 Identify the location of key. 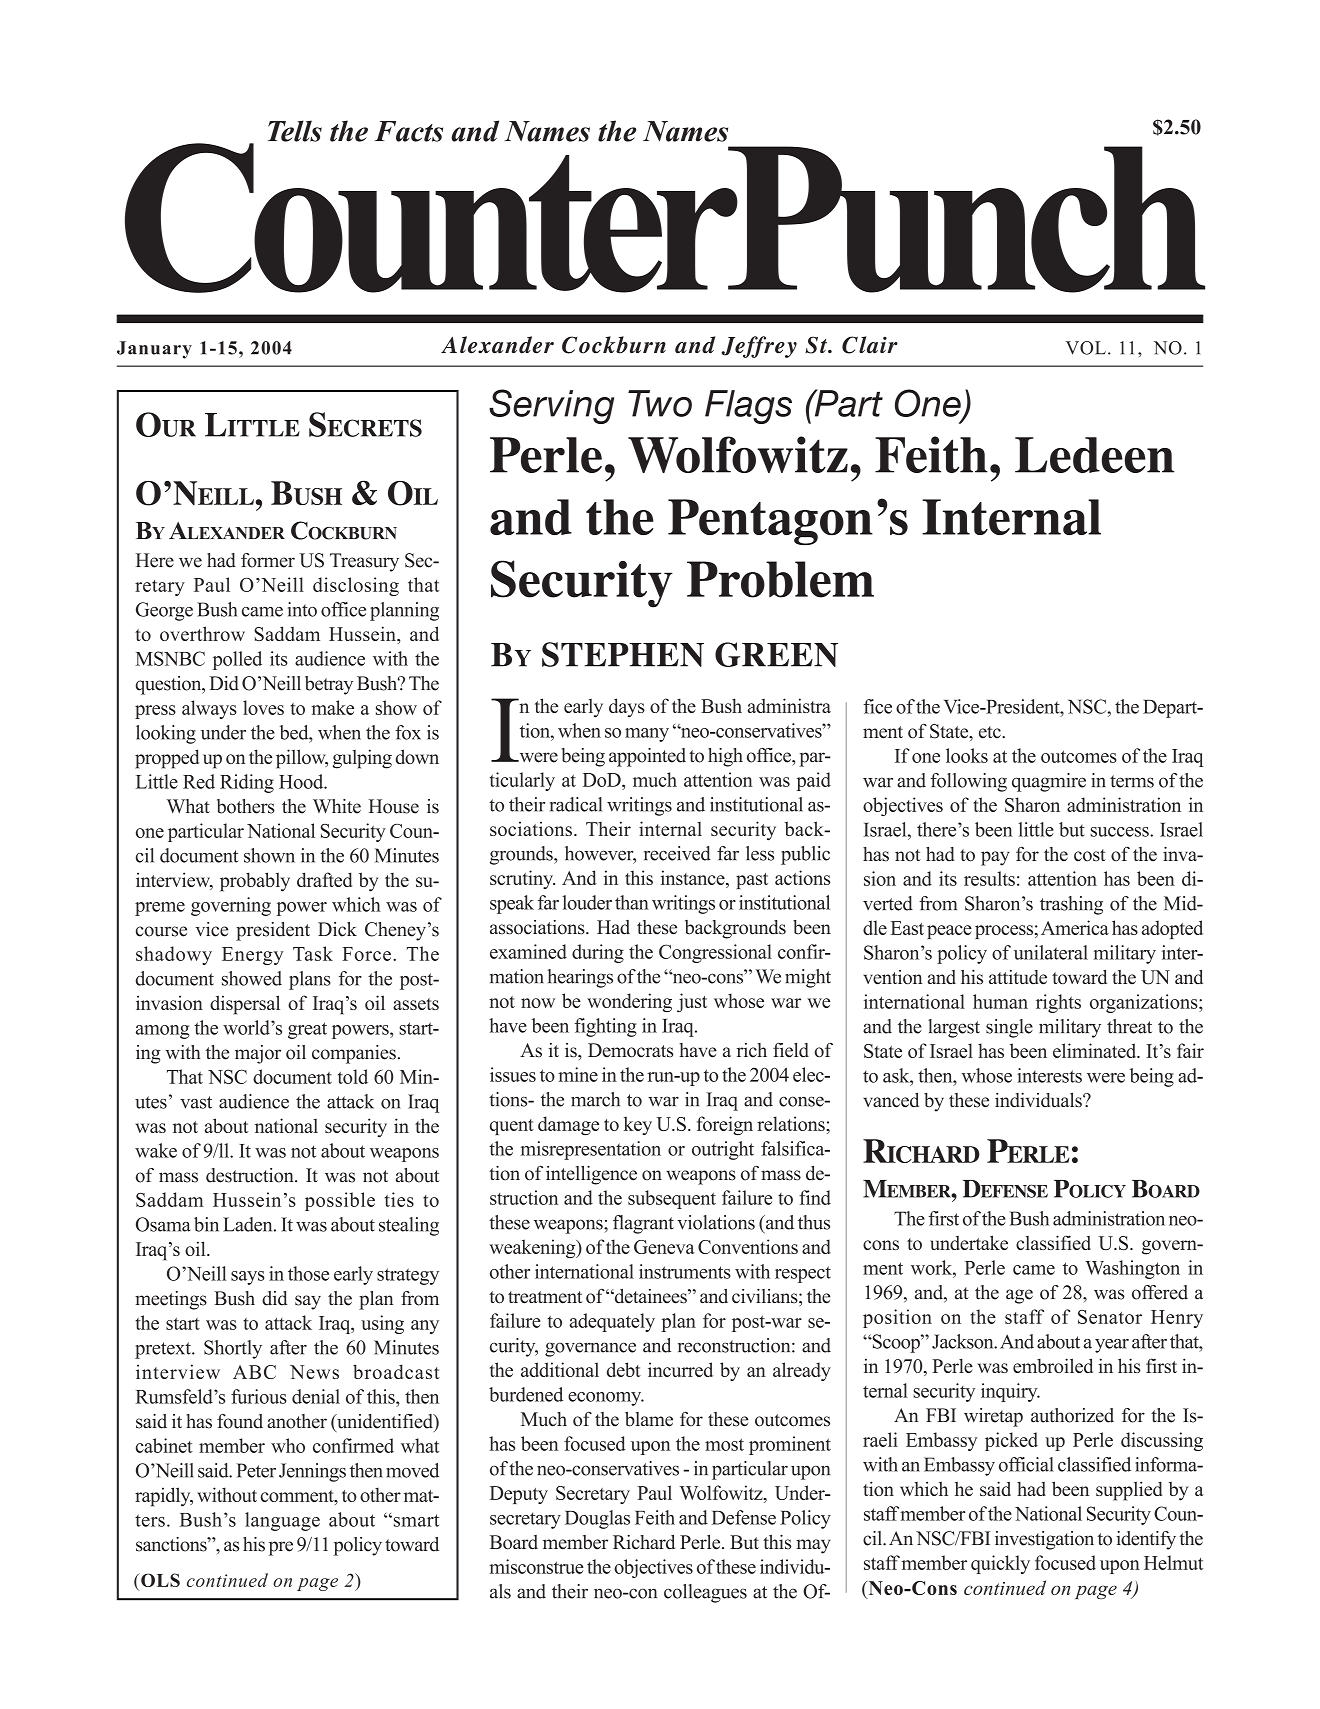
(638, 1125).
